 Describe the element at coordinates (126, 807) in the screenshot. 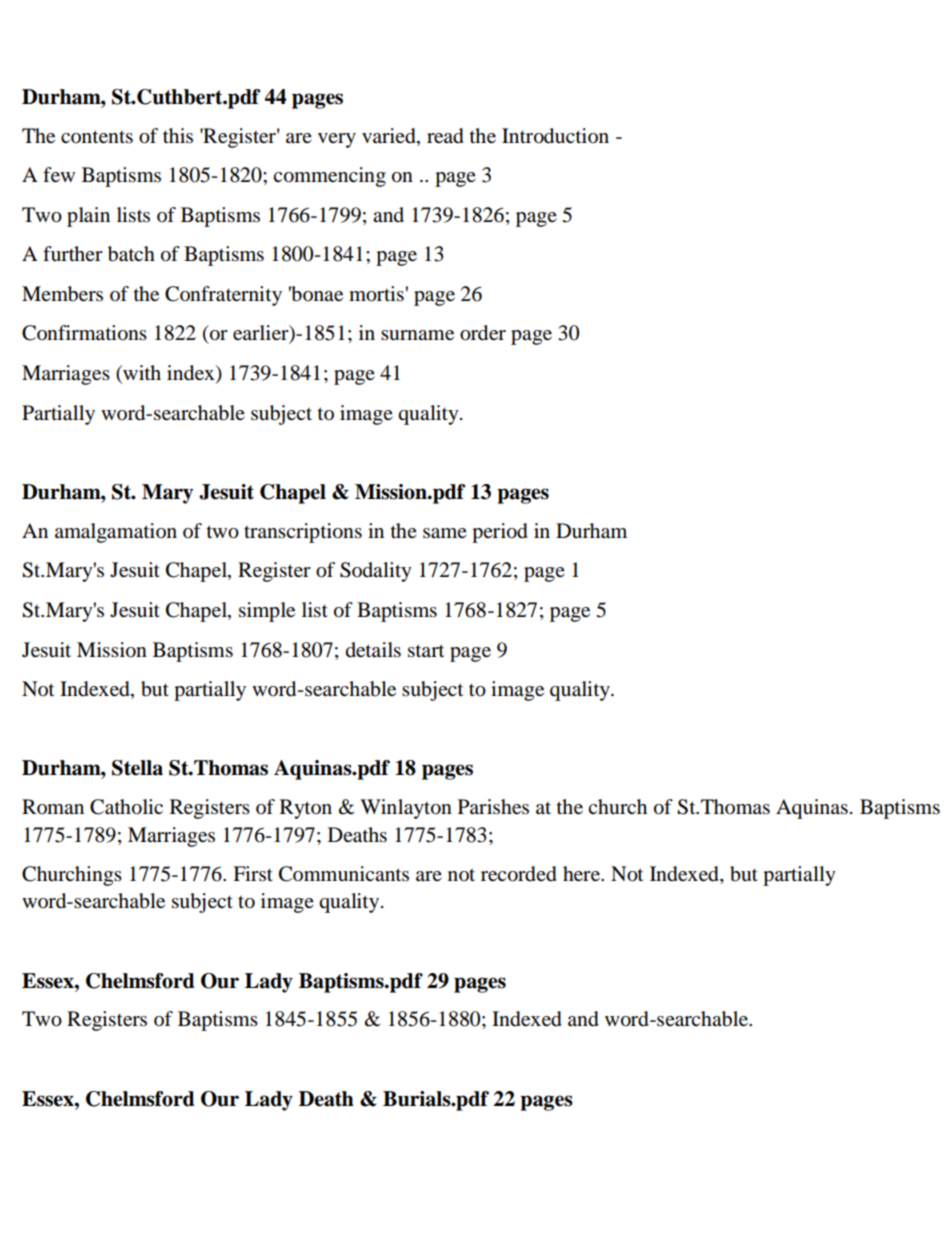

I see `Catholic` at that location.
